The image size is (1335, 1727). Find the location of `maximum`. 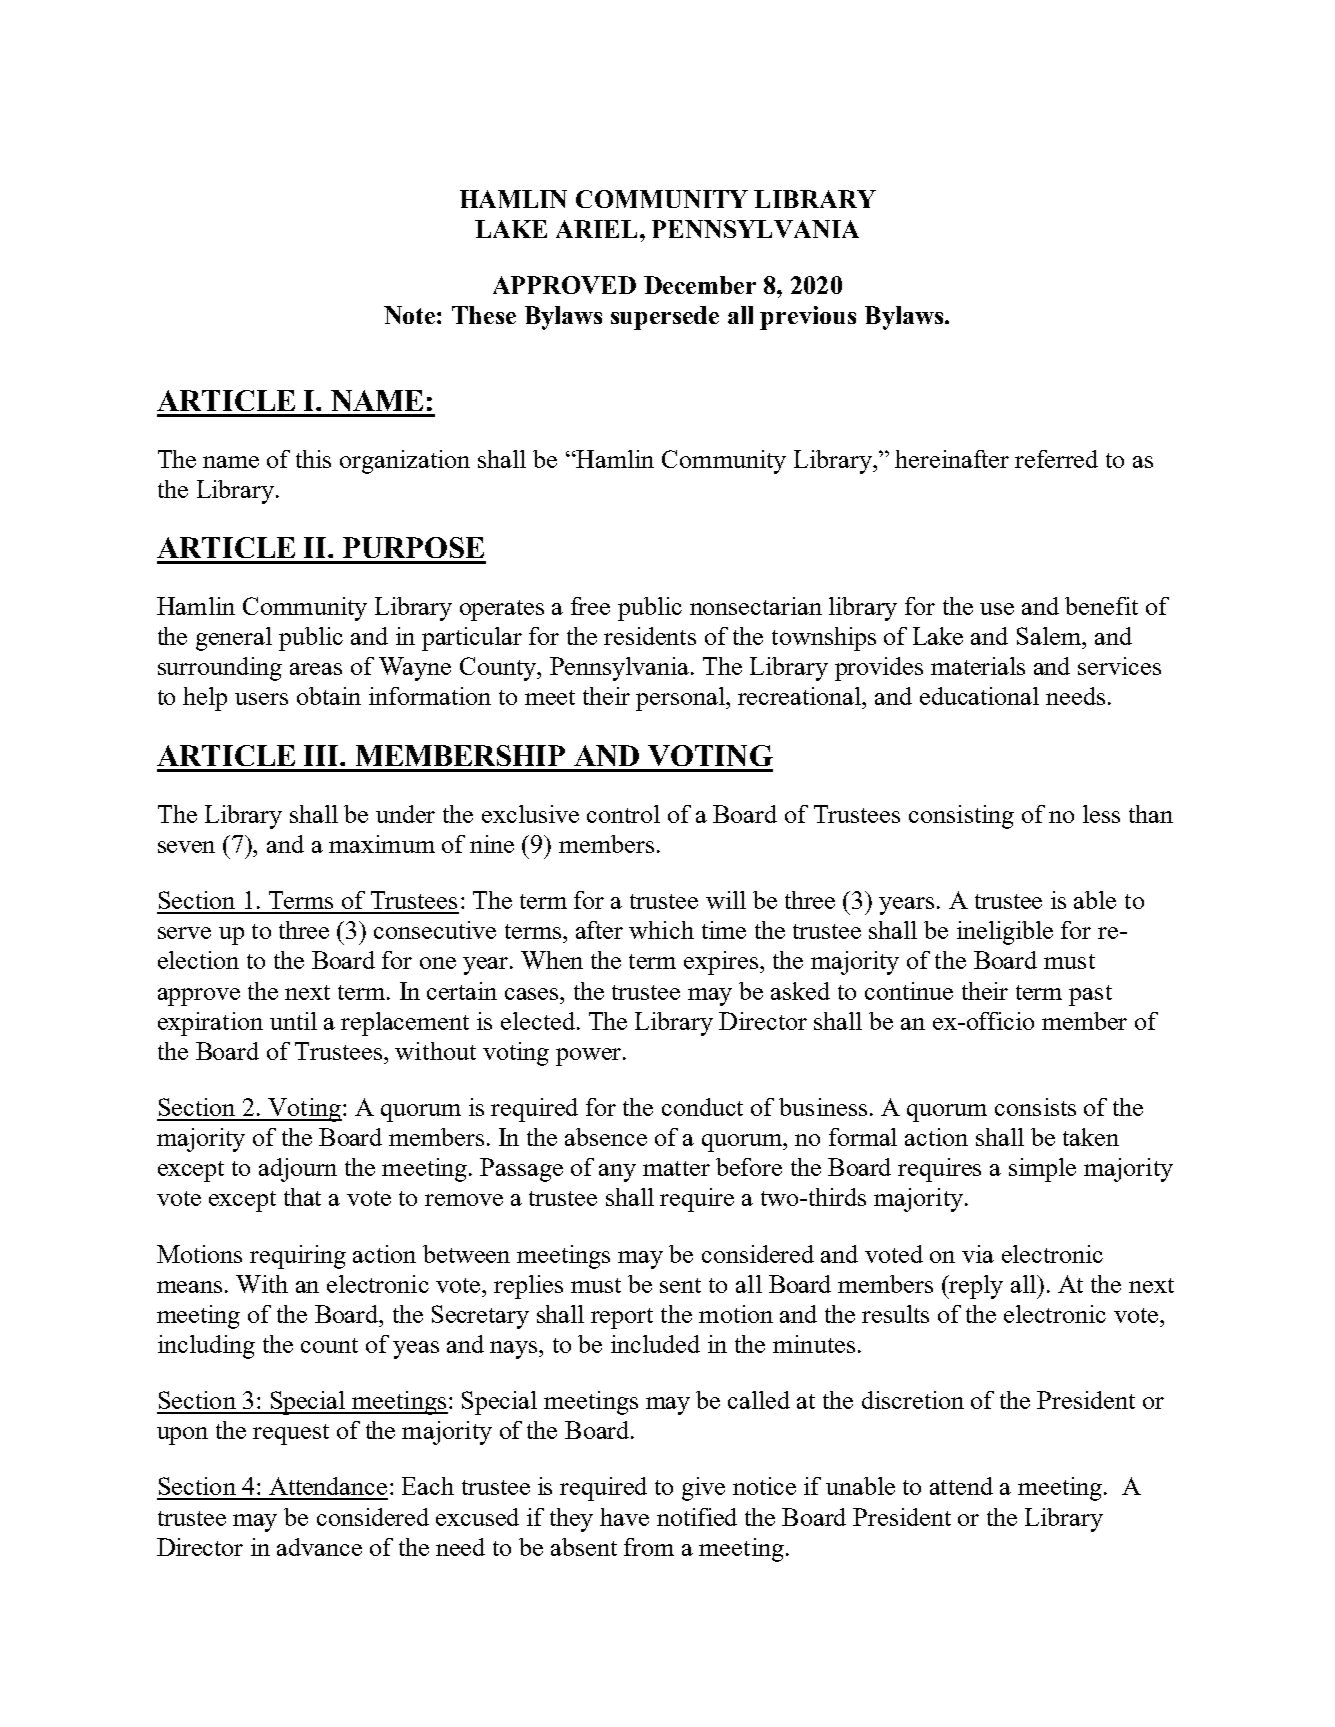

maximum is located at coordinates (382, 844).
